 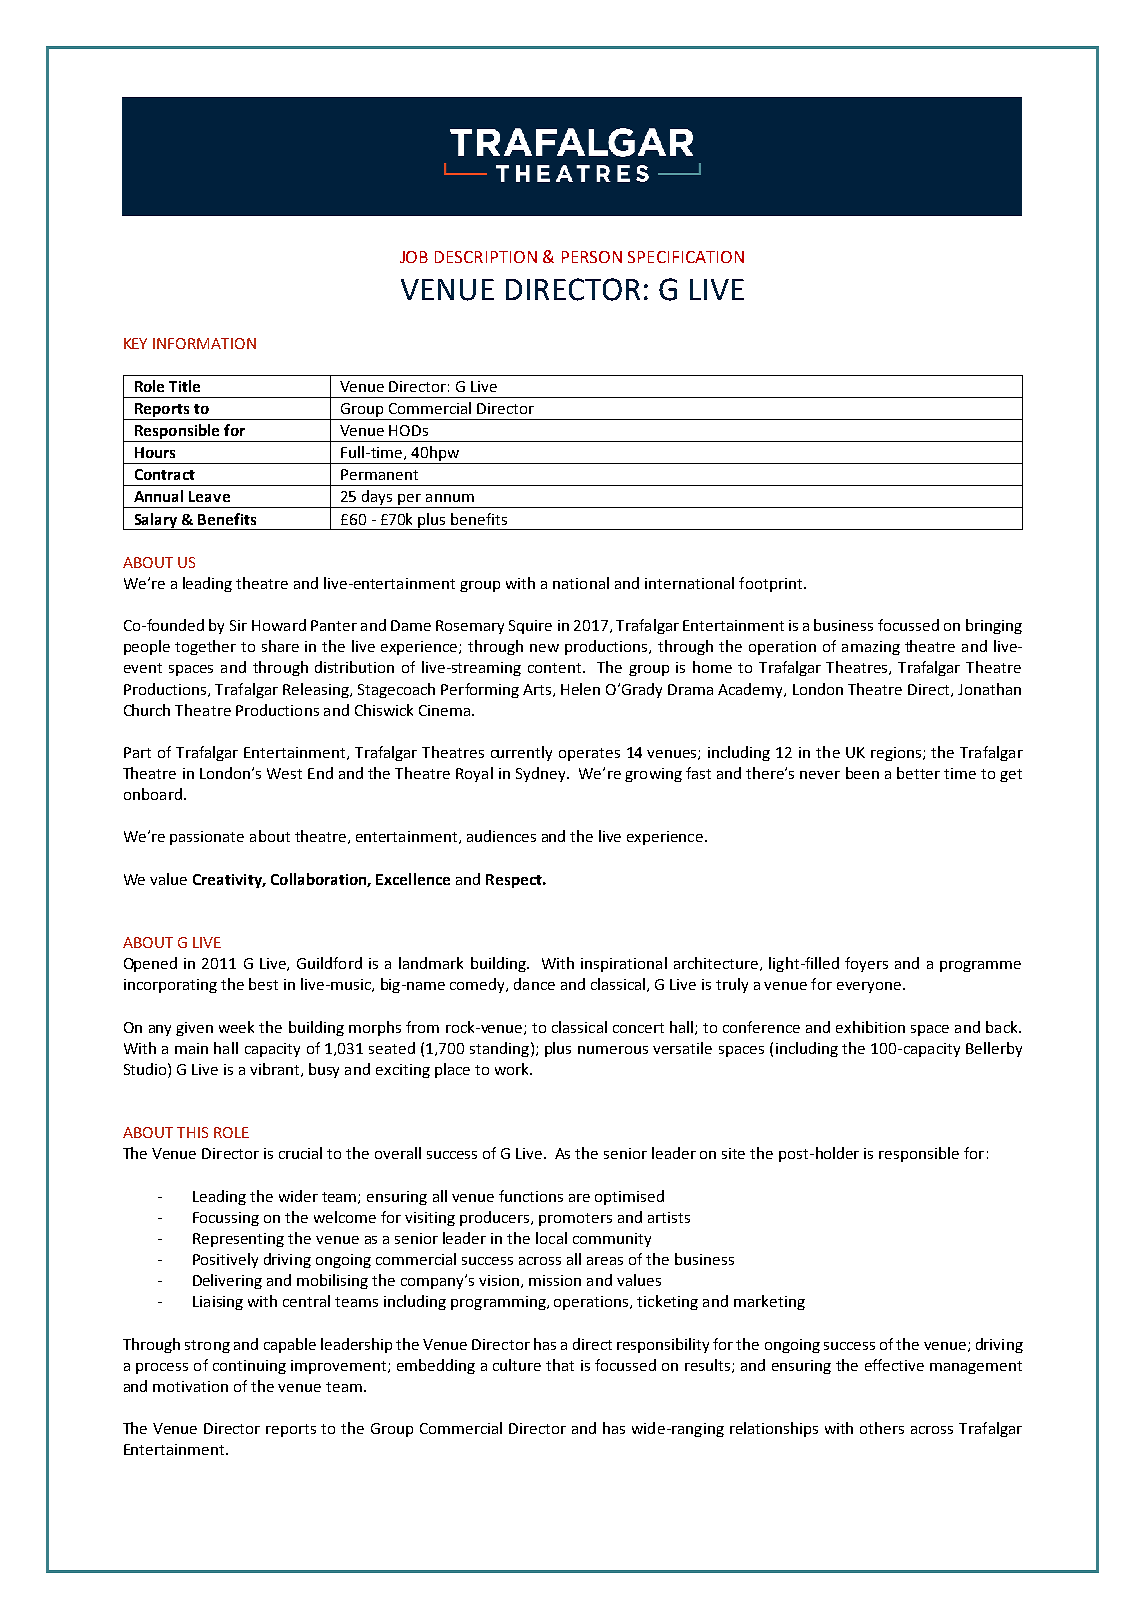 I want to click on INFORMATION, so click(x=204, y=343).
